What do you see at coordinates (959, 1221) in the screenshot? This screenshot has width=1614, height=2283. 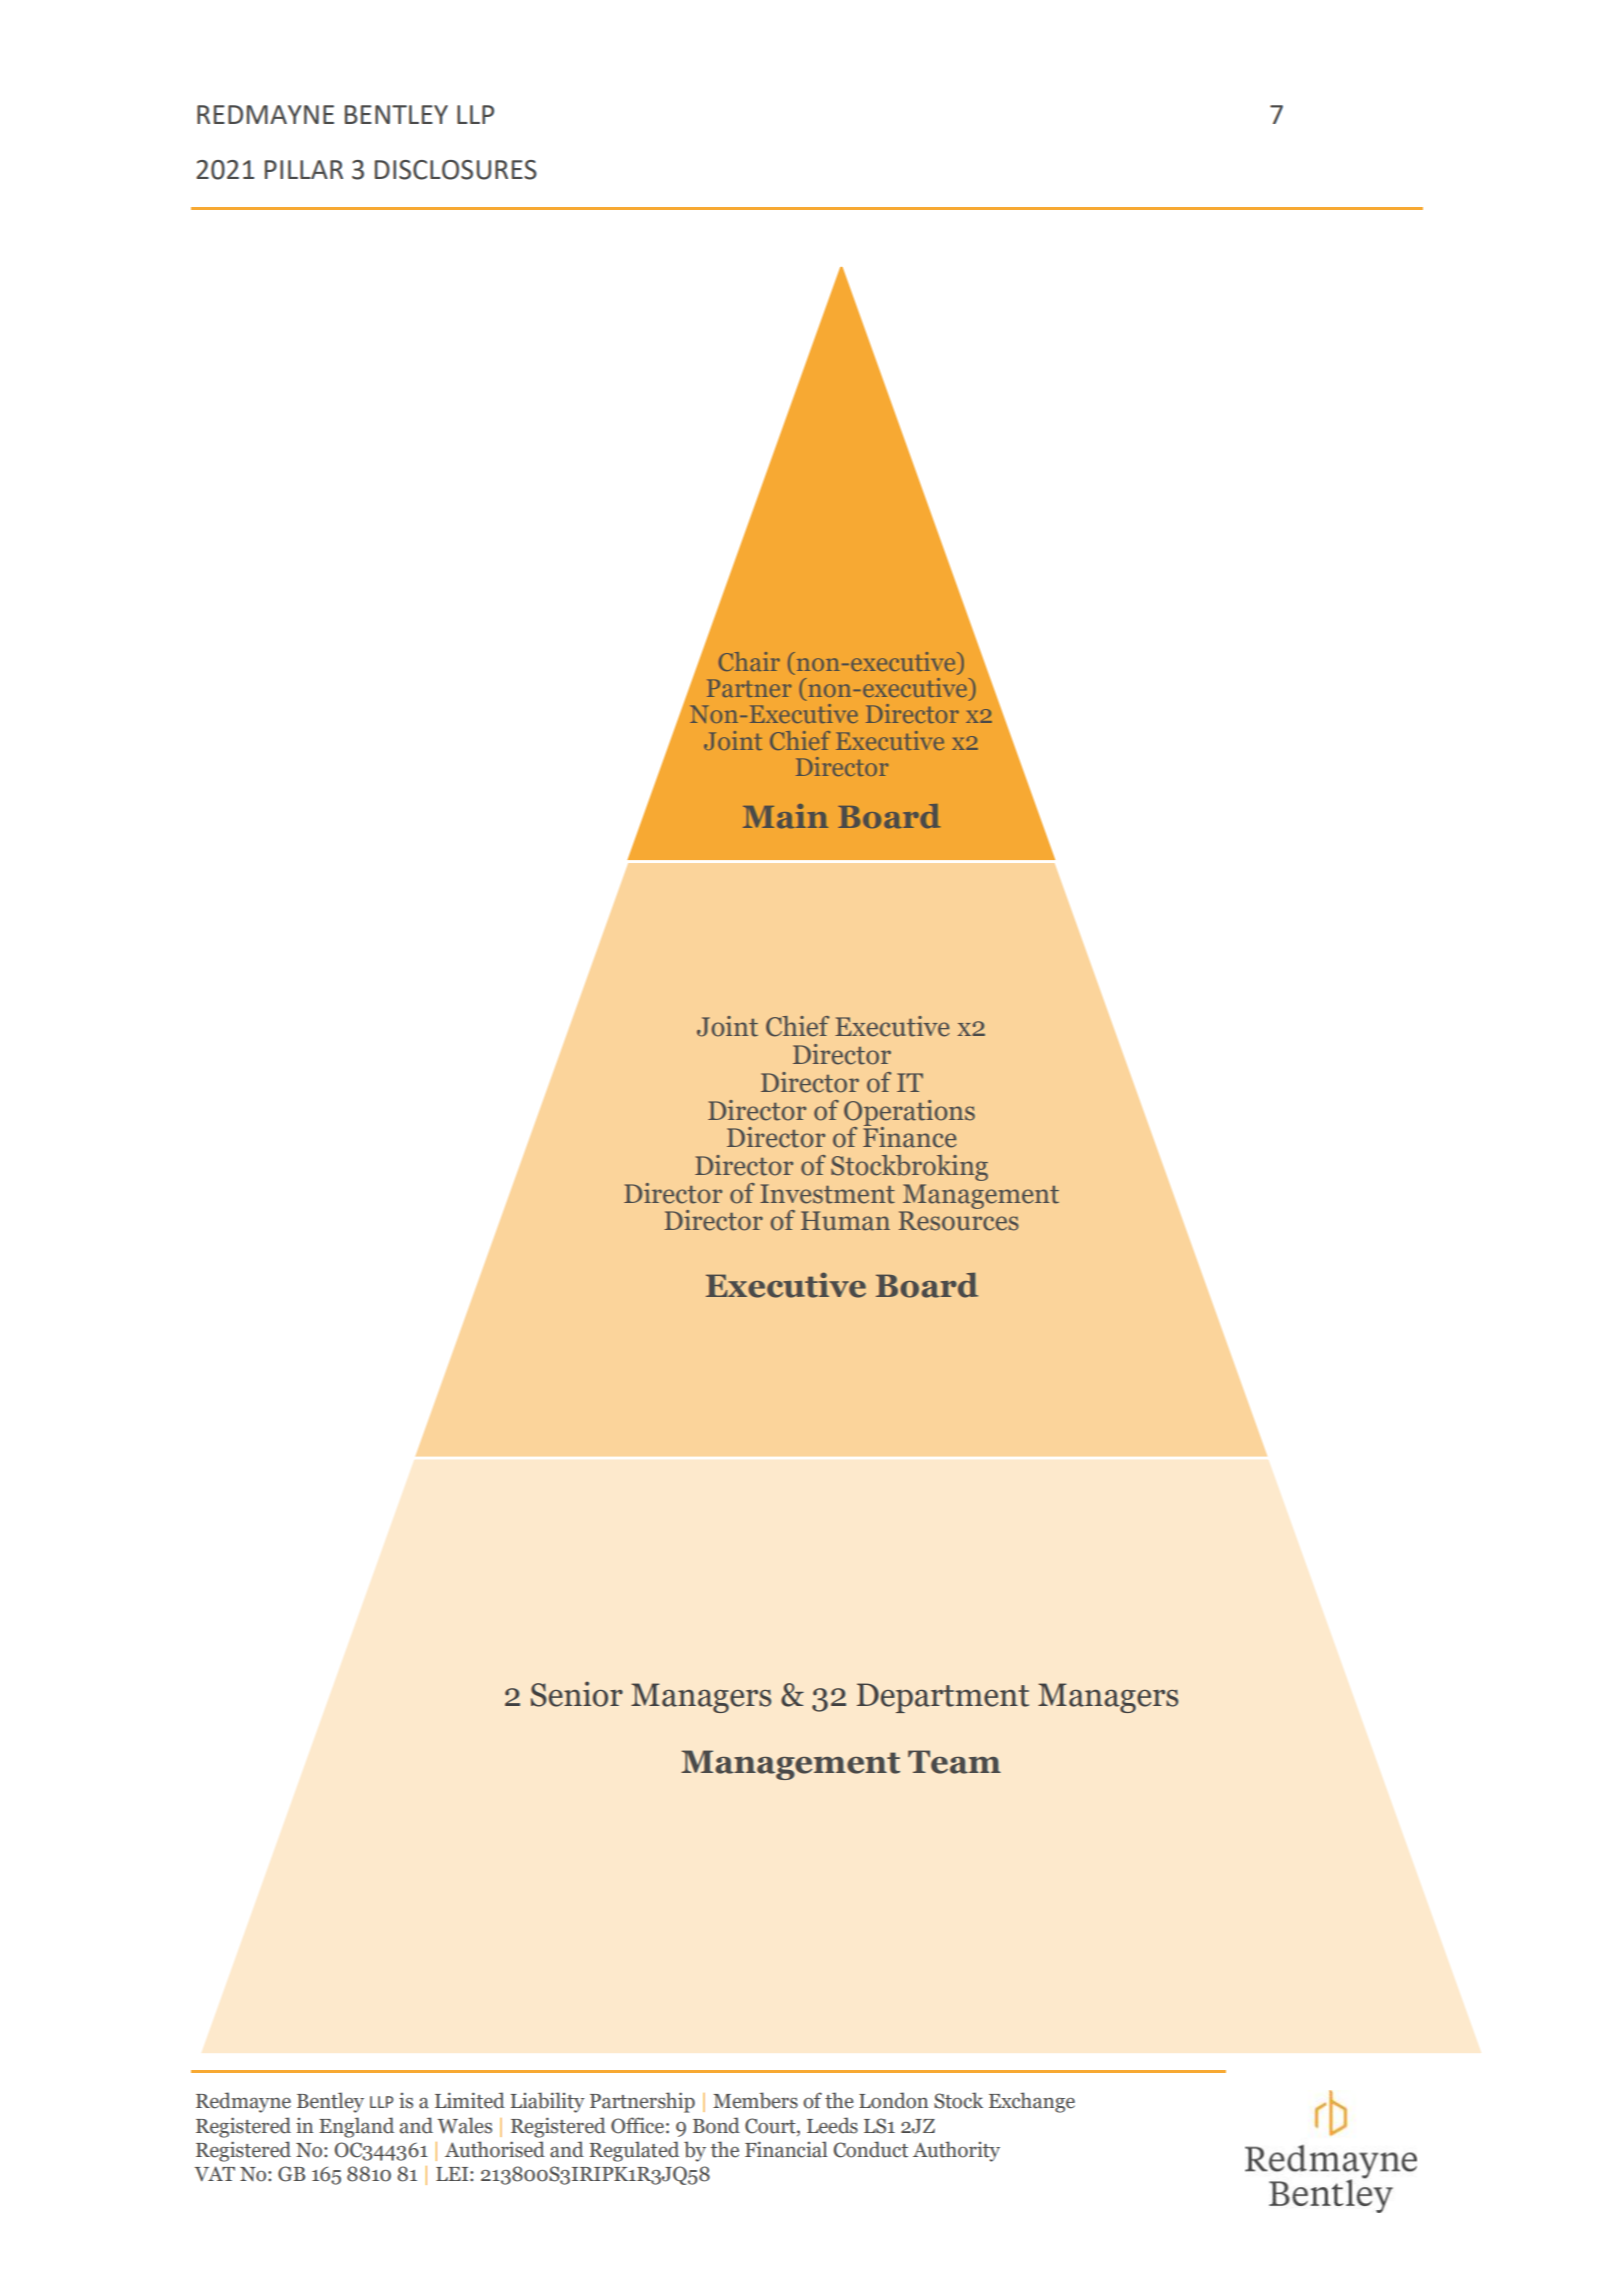 I see `Resources` at bounding box center [959, 1221].
